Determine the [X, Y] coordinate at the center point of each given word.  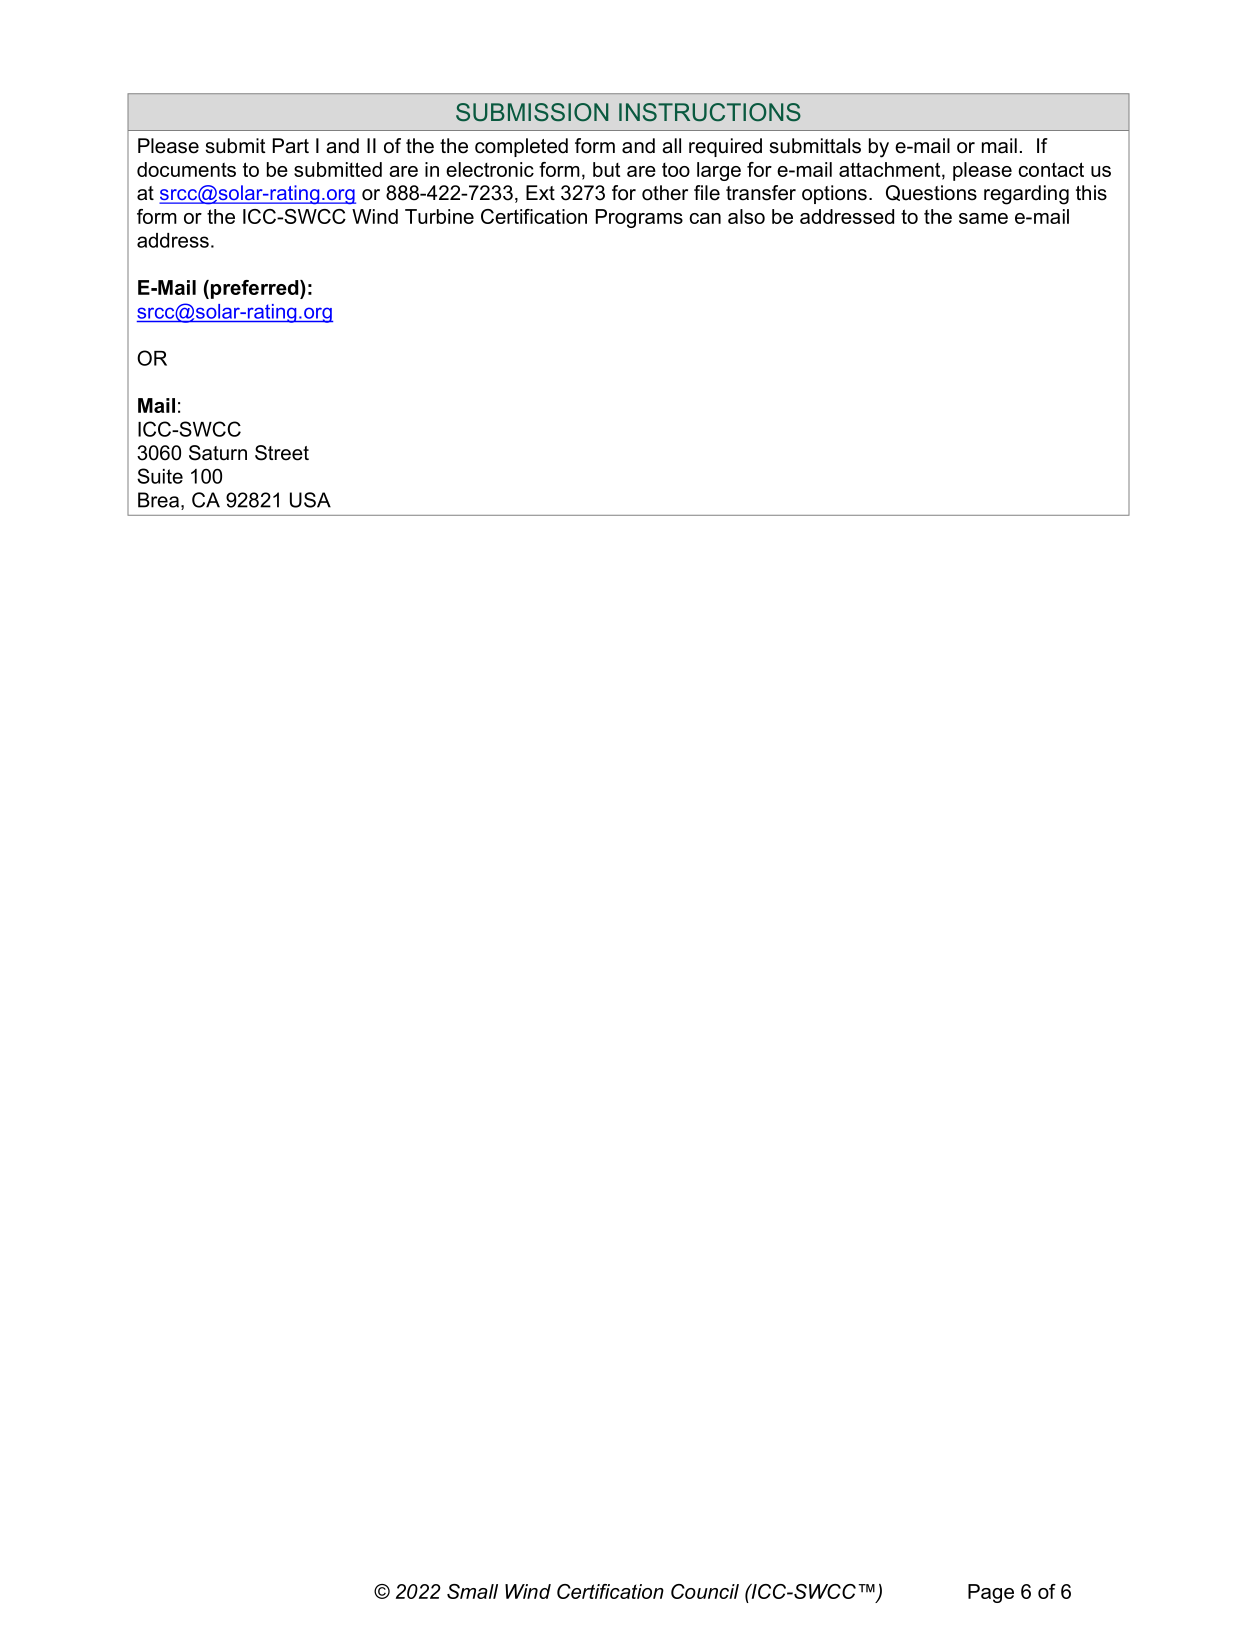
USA [310, 500]
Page [991, 1593]
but [606, 169]
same [983, 218]
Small [472, 1591]
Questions [931, 193]
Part [291, 146]
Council [705, 1591]
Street [282, 453]
